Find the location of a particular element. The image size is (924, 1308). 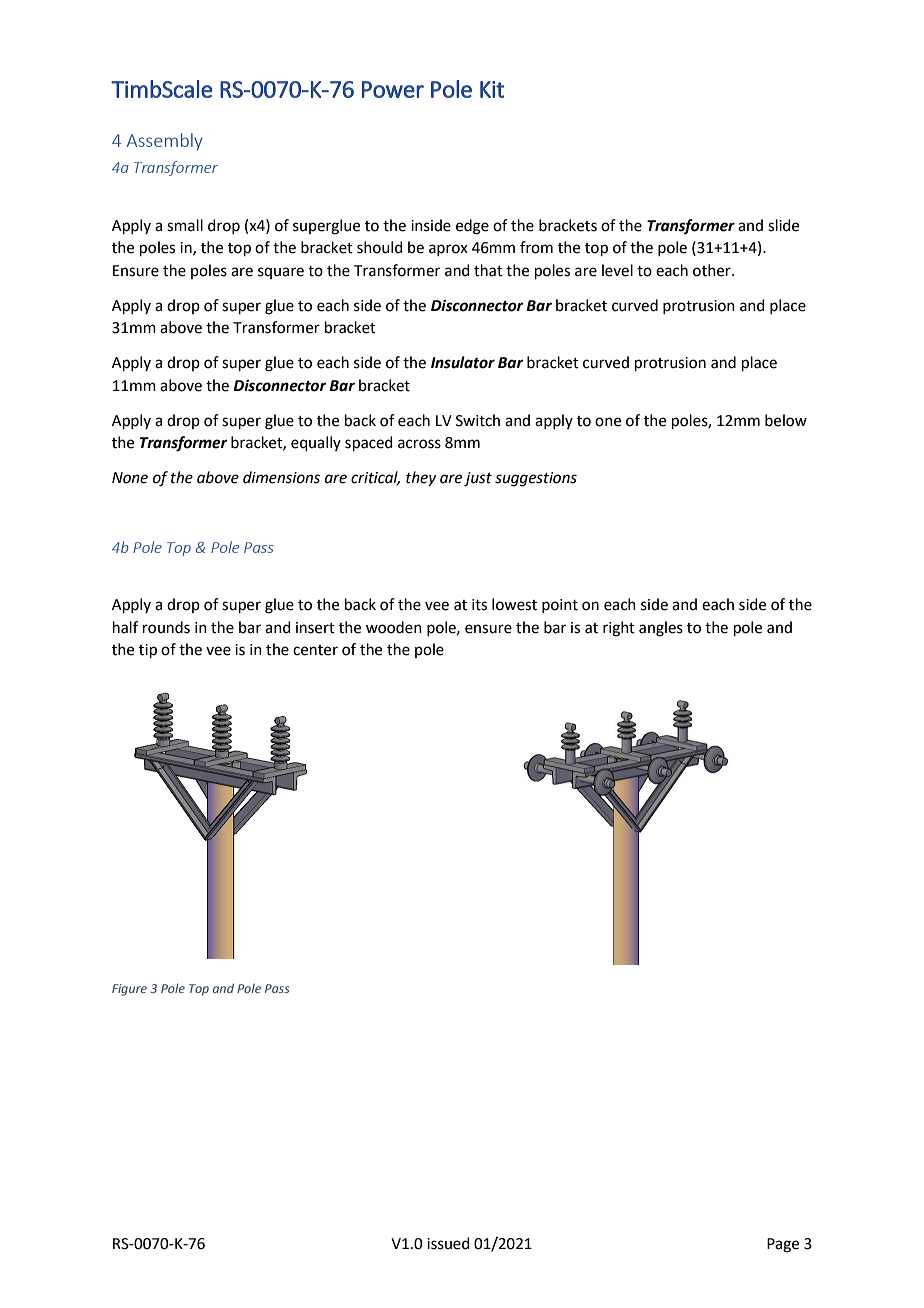

Switch is located at coordinates (478, 420).
